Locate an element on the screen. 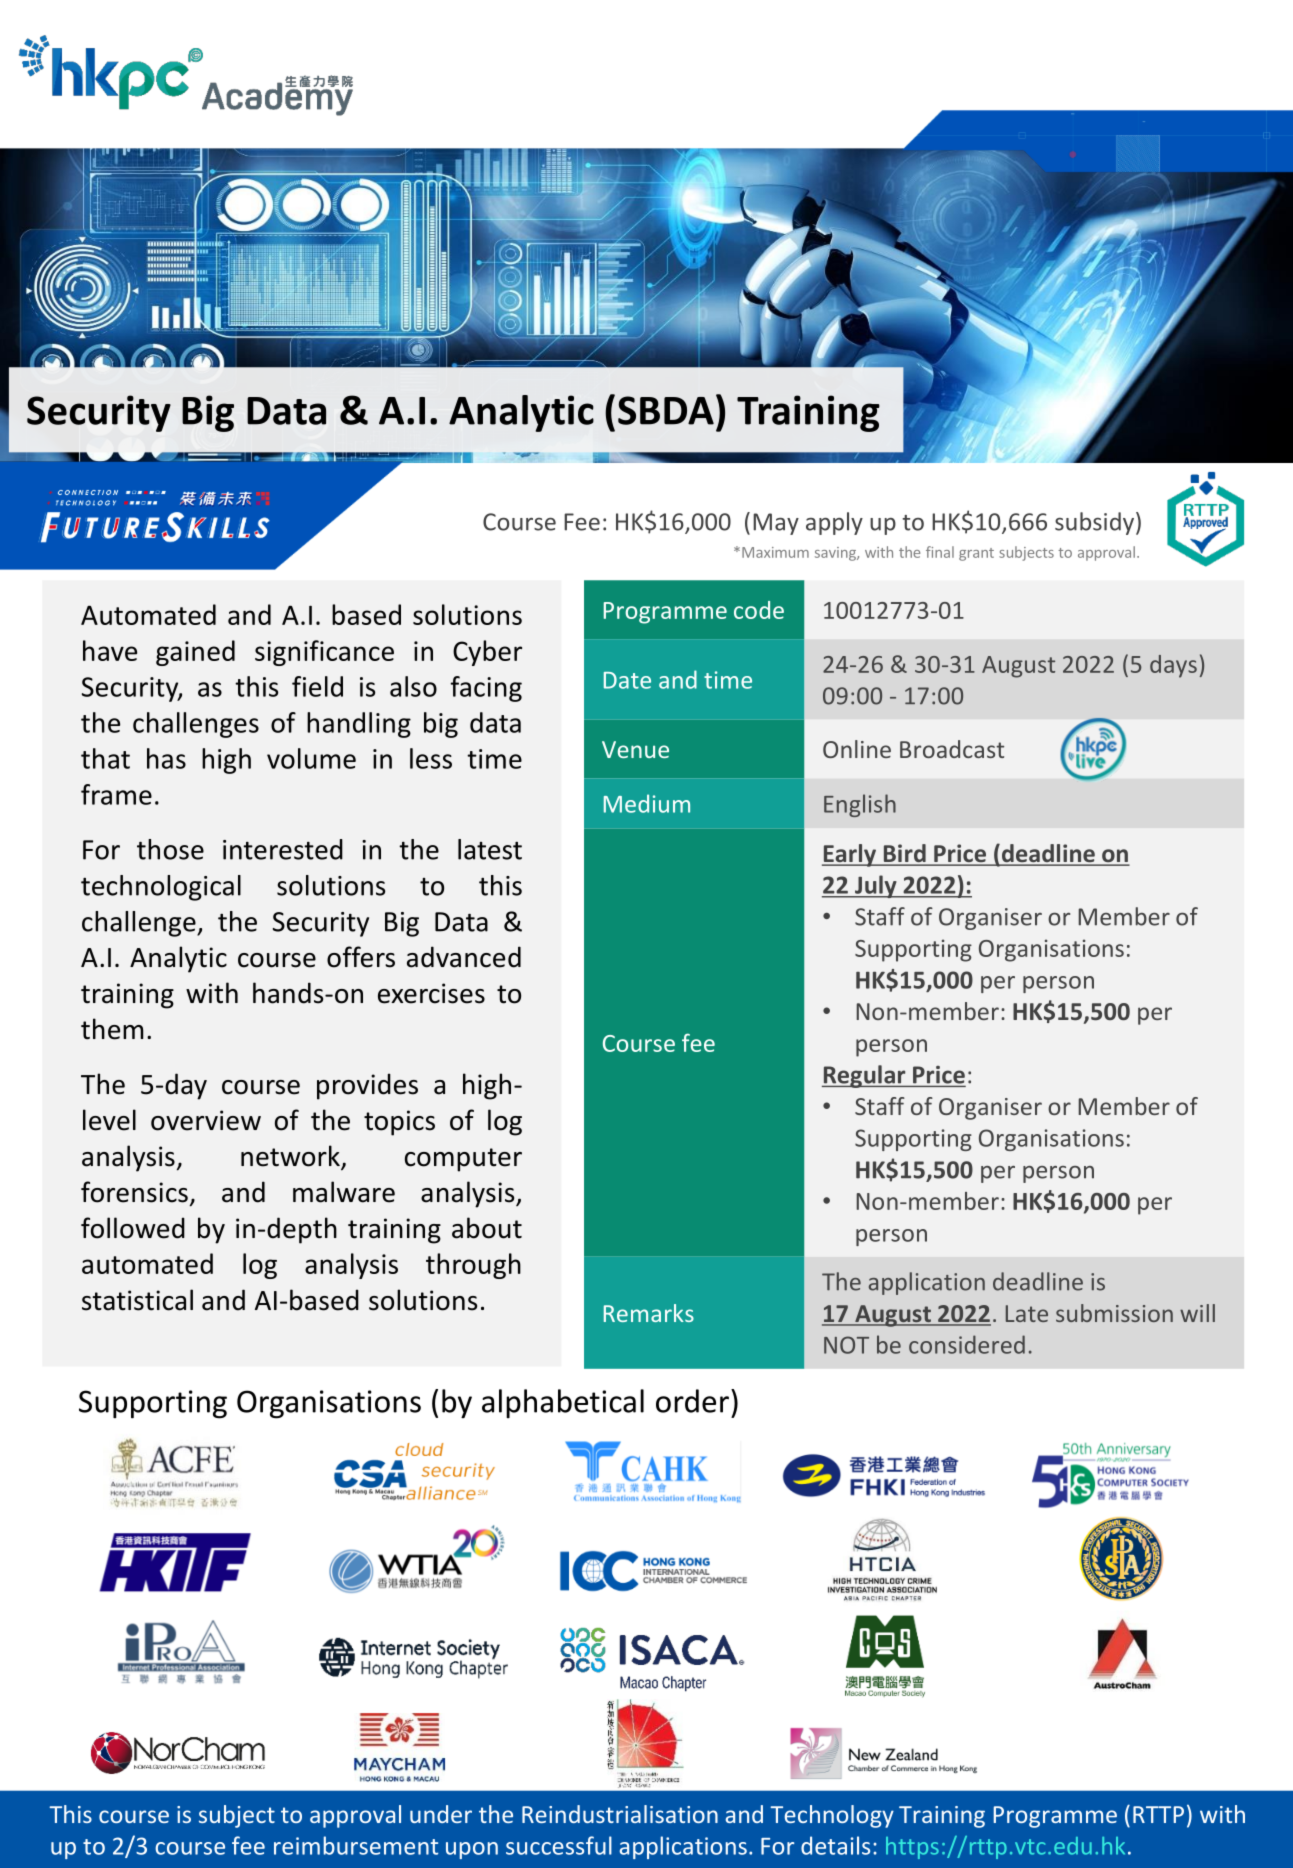  Maximum is located at coordinates (775, 552).
